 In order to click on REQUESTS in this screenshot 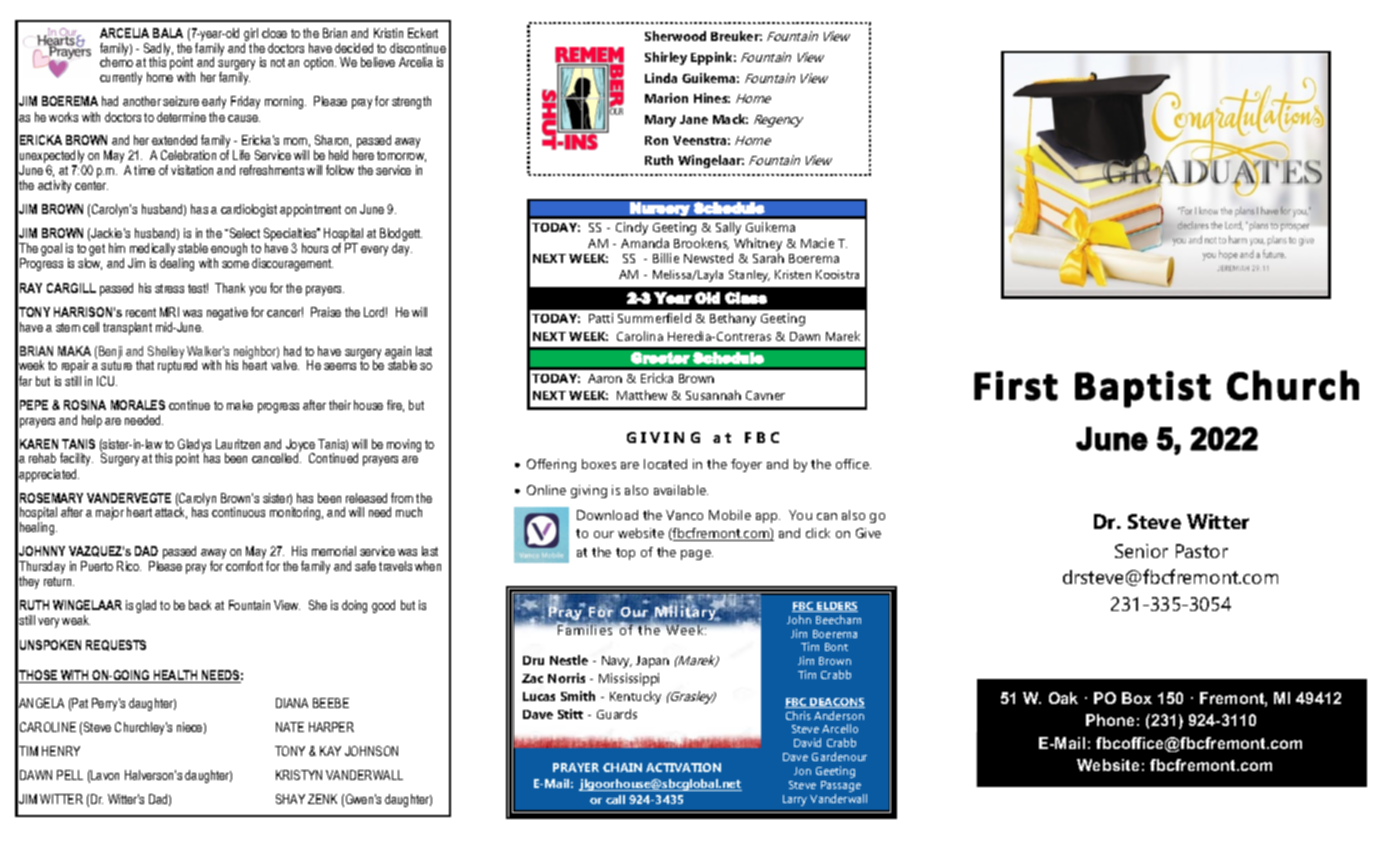, I will do `click(116, 645)`.
